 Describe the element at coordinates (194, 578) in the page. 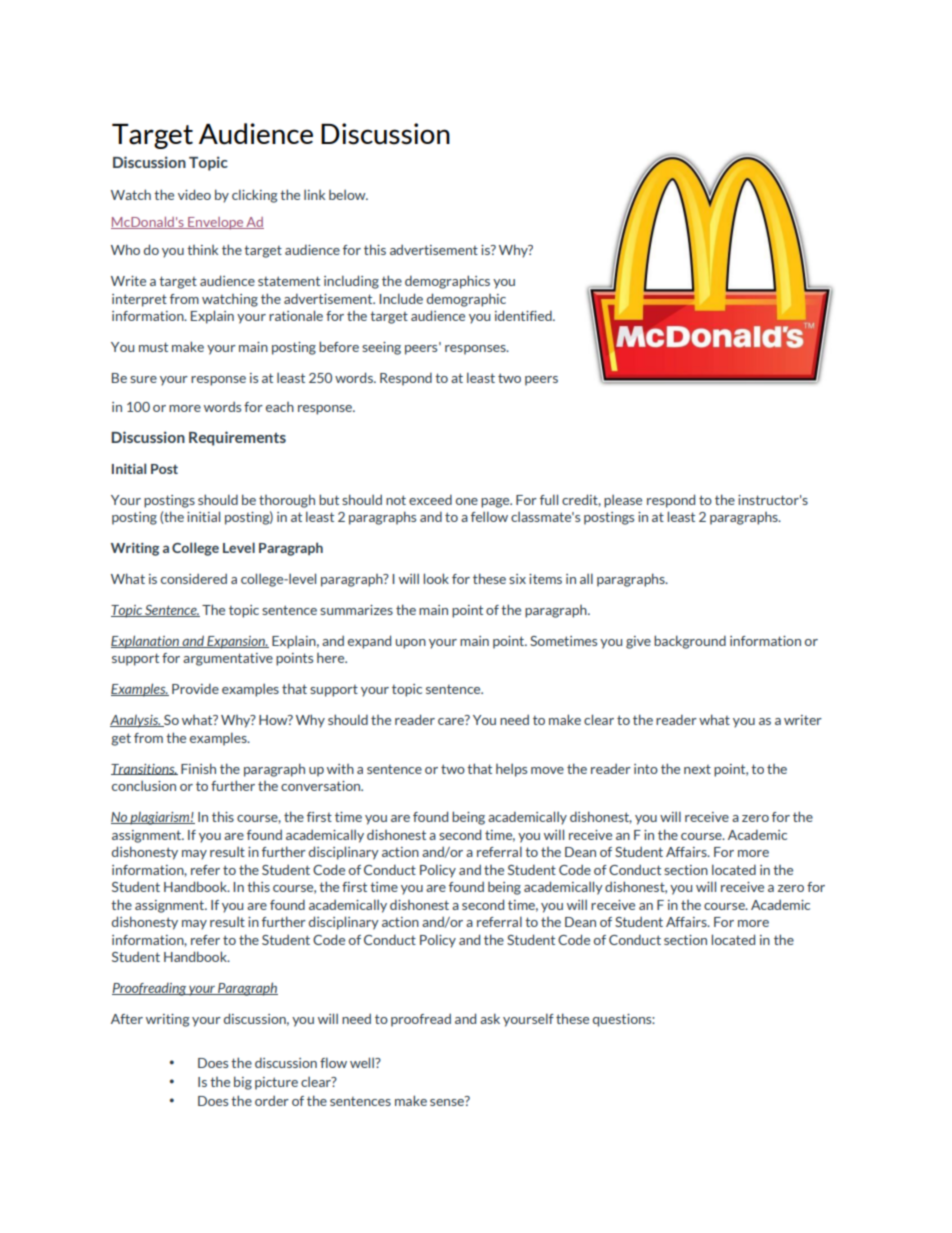

I see `considered` at that location.
